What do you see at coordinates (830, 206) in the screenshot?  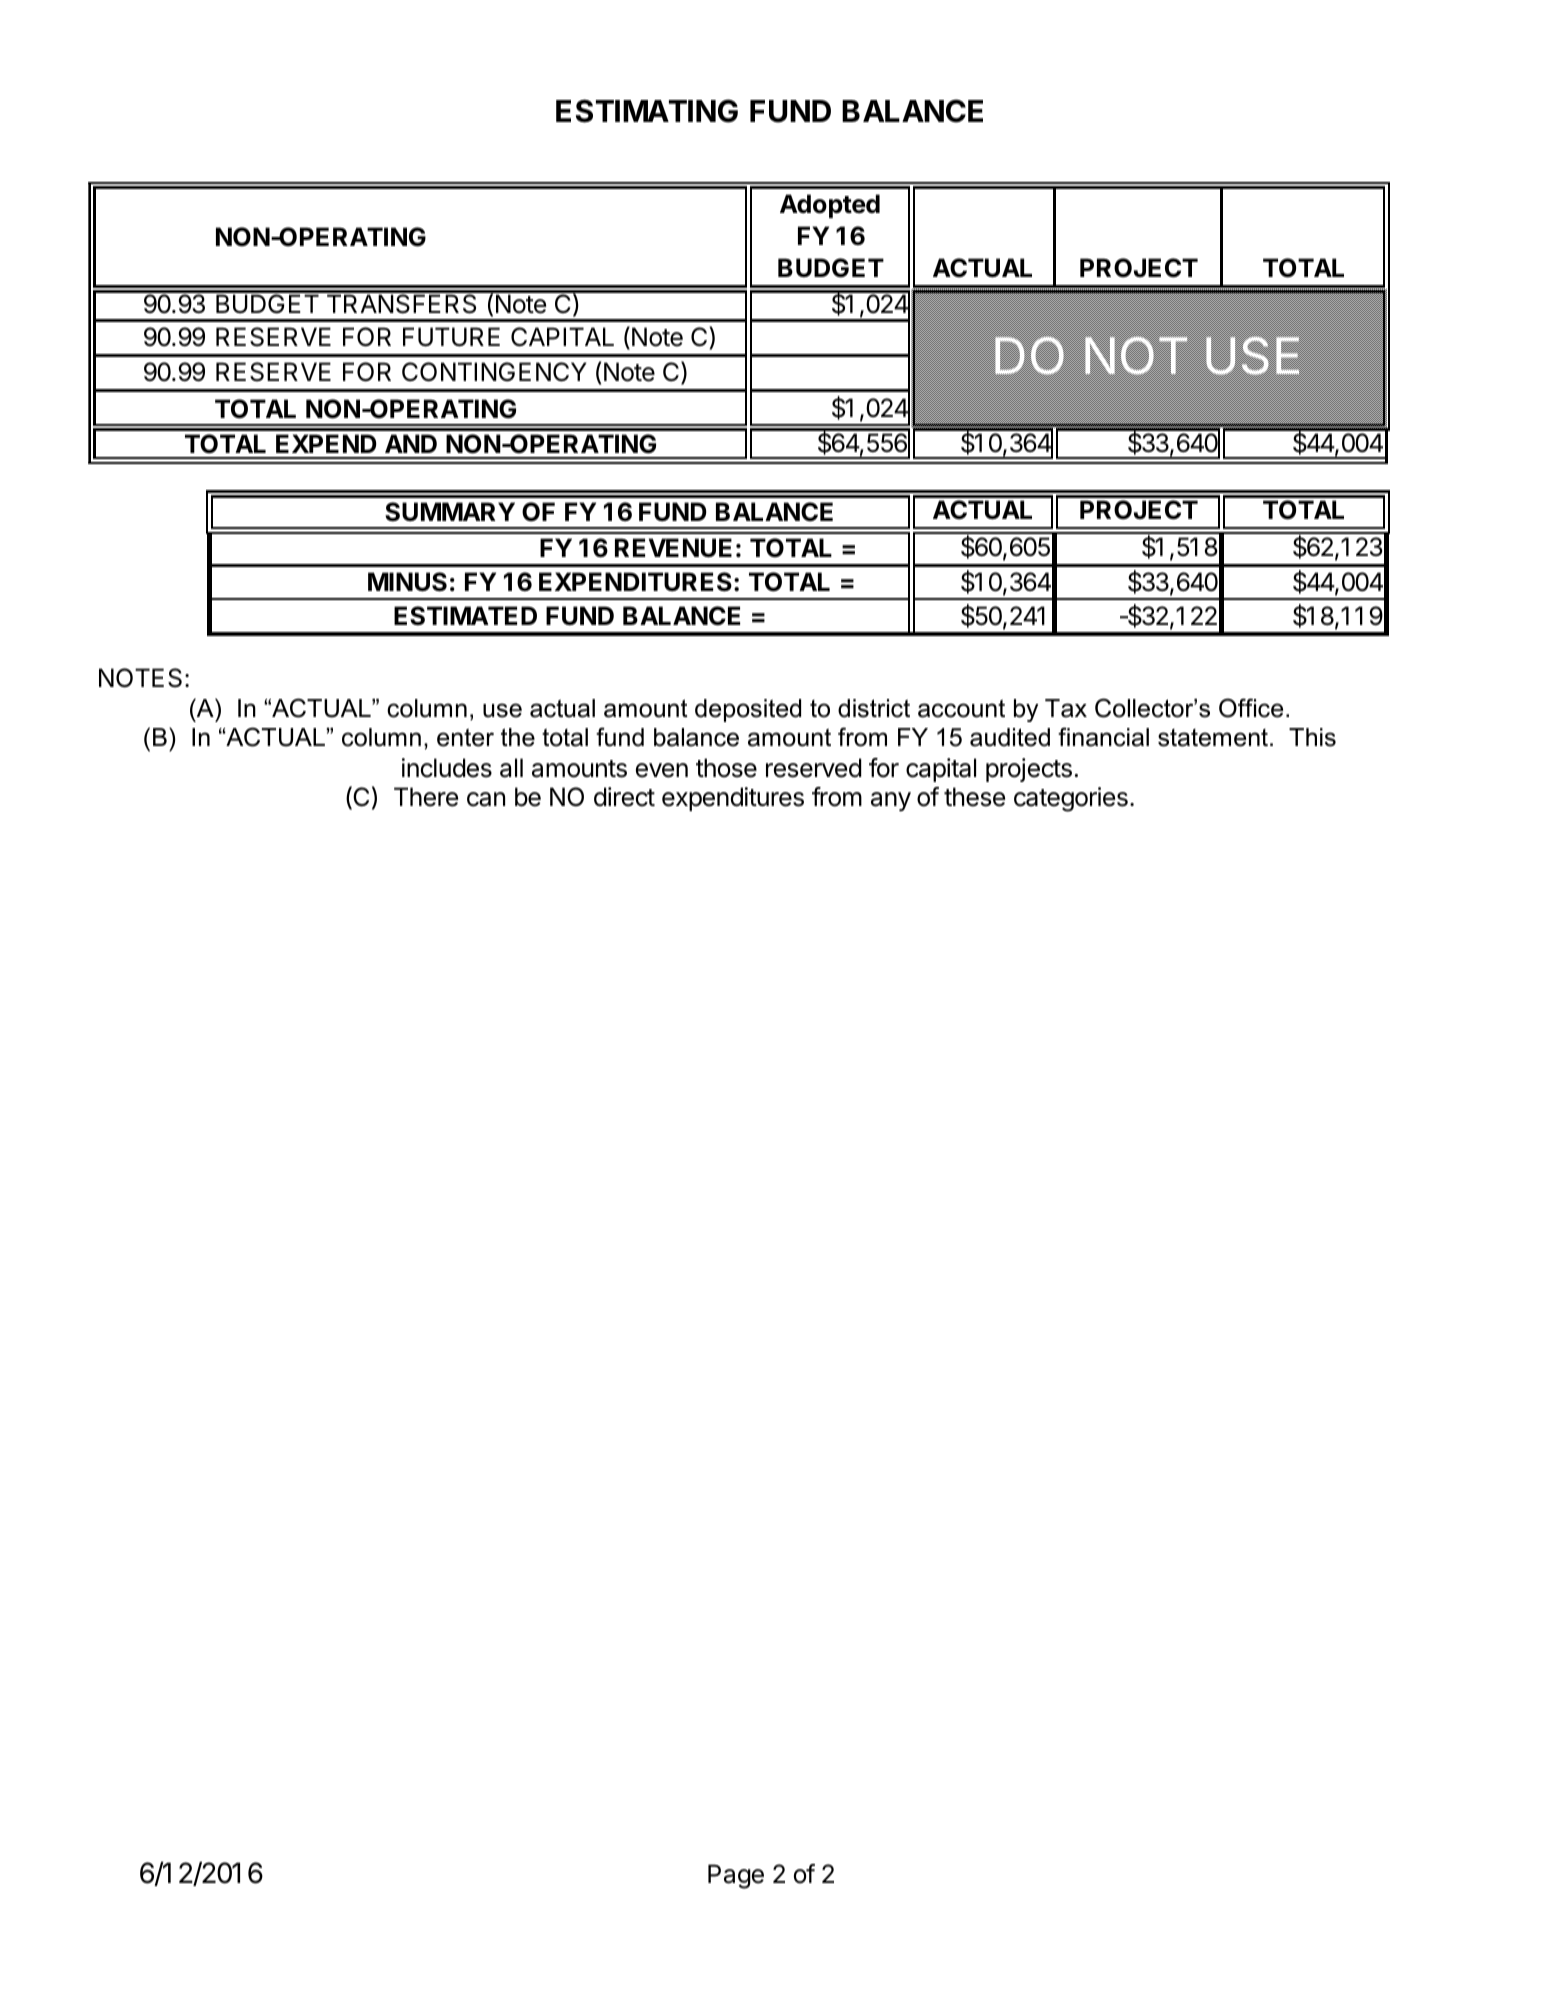 I see `Adopted` at bounding box center [830, 206].
